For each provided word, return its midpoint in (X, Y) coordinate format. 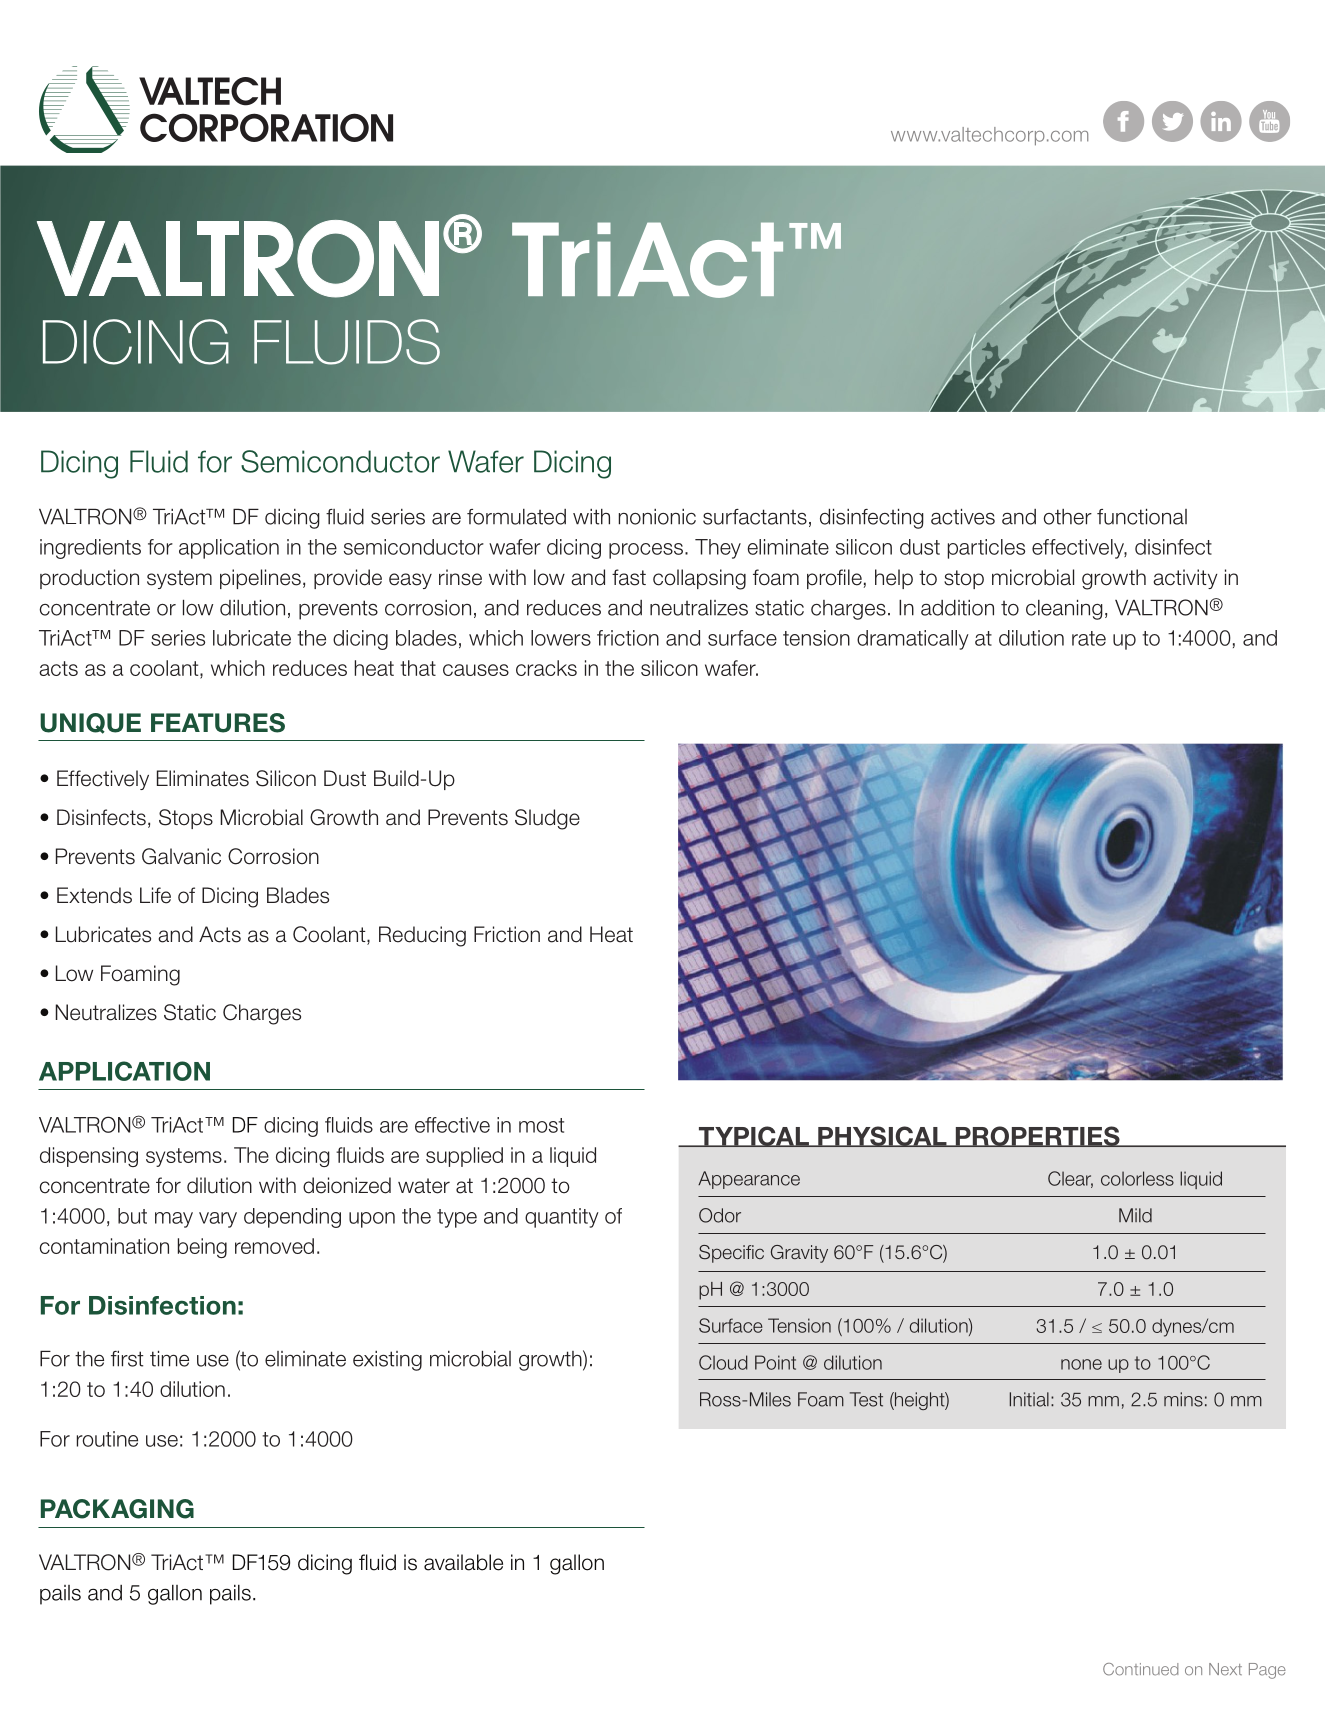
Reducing (422, 936)
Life (155, 895)
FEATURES (218, 723)
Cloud (723, 1362)
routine (107, 1439)
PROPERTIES (1037, 1136)
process (646, 551)
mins (1183, 1399)
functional (1142, 517)
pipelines (260, 579)
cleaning (1064, 610)
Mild (1135, 1215)
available (463, 1562)
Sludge (547, 819)
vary (218, 1220)
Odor (720, 1215)
